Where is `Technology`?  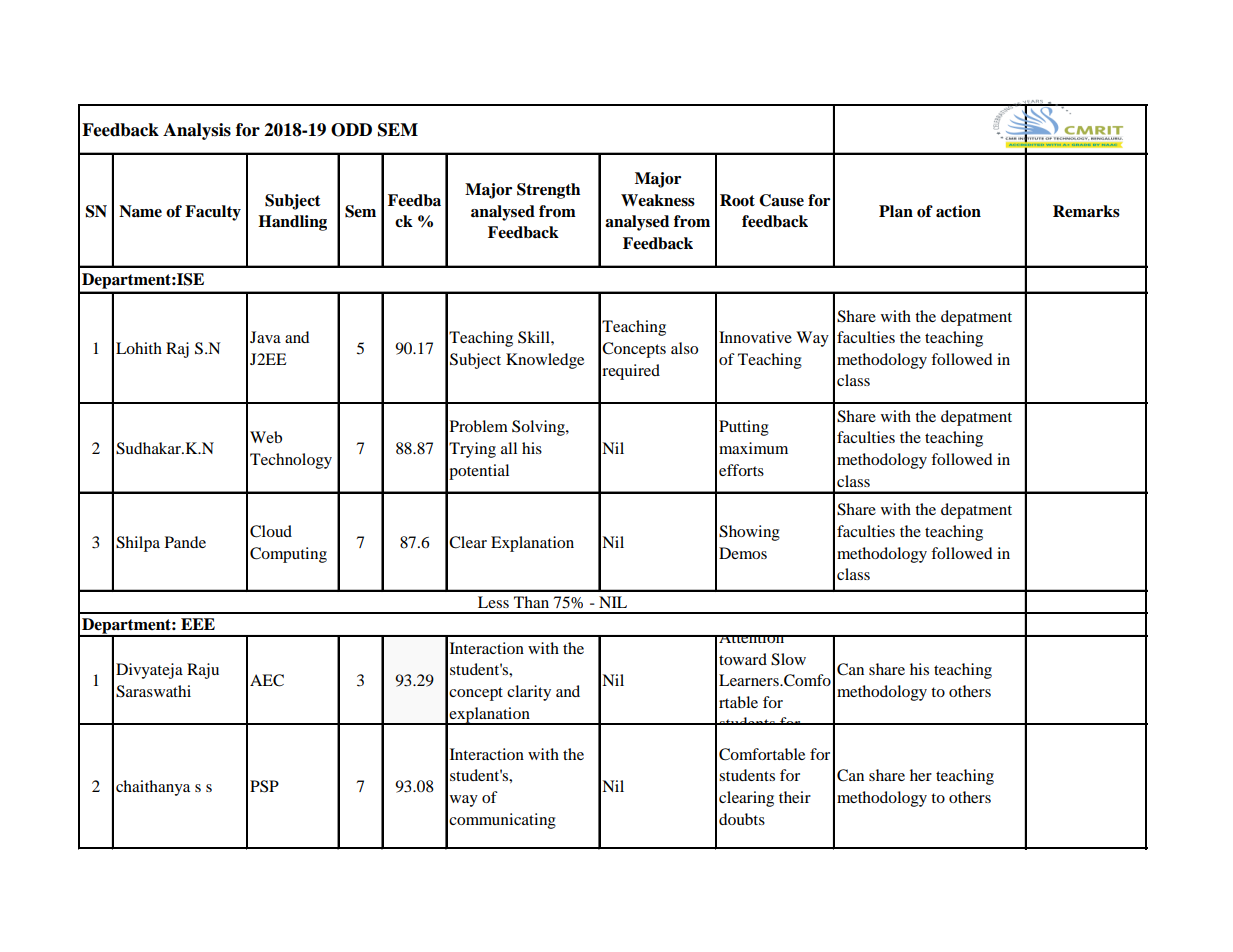
Technology is located at coordinates (291, 461).
